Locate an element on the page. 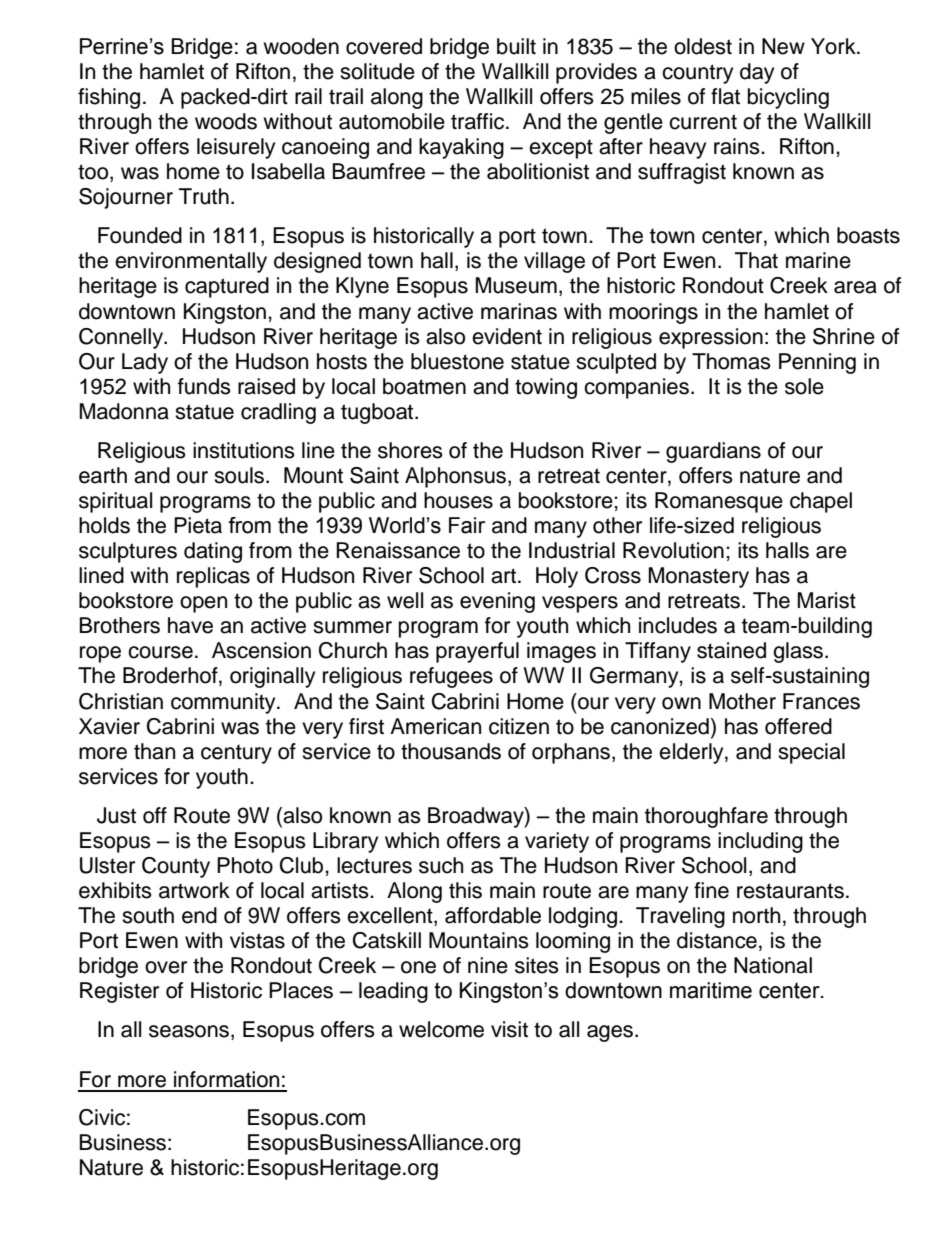 The height and width of the image is (1233, 952). woods is located at coordinates (226, 121).
